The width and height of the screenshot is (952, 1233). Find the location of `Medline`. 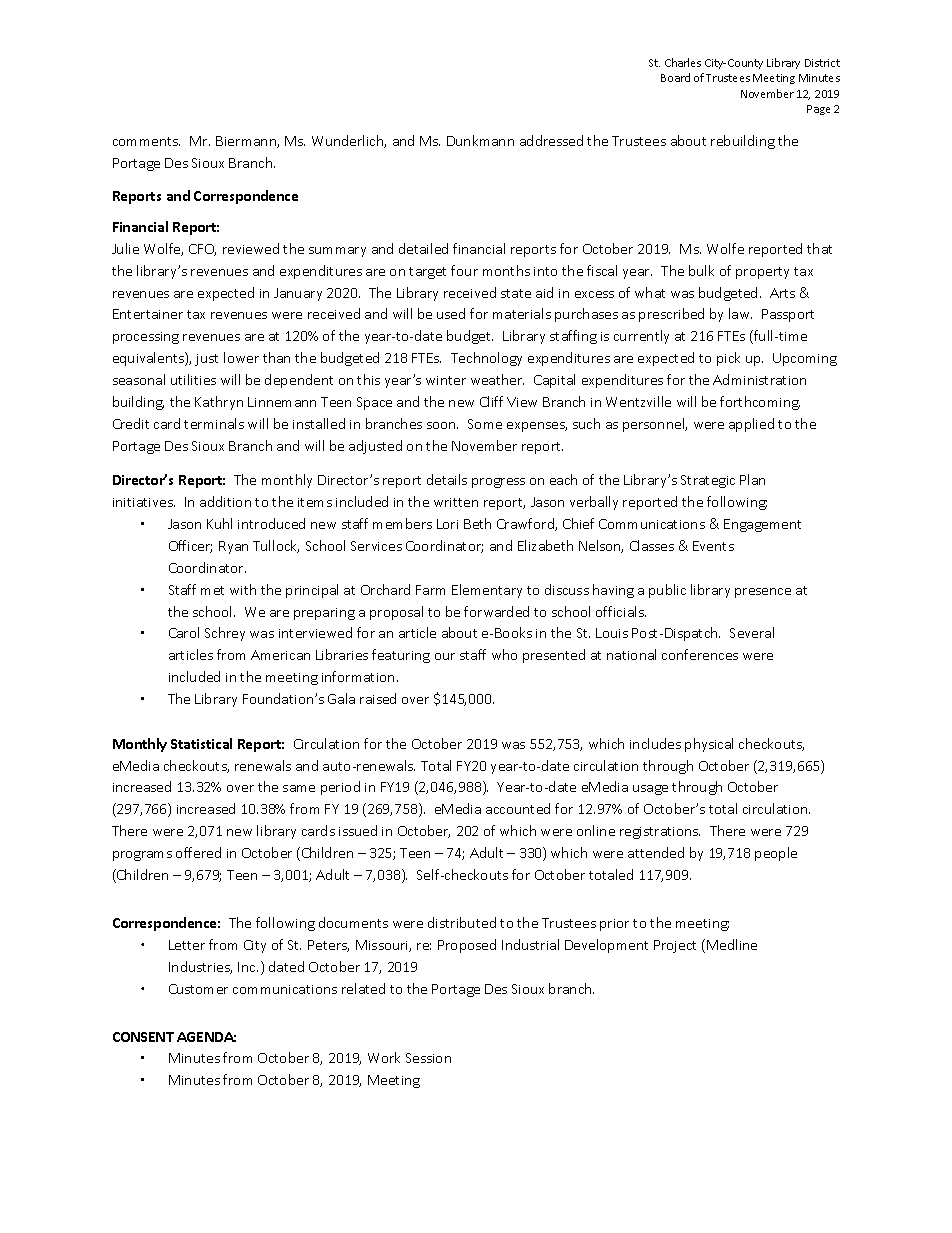

Medline is located at coordinates (732, 944).
